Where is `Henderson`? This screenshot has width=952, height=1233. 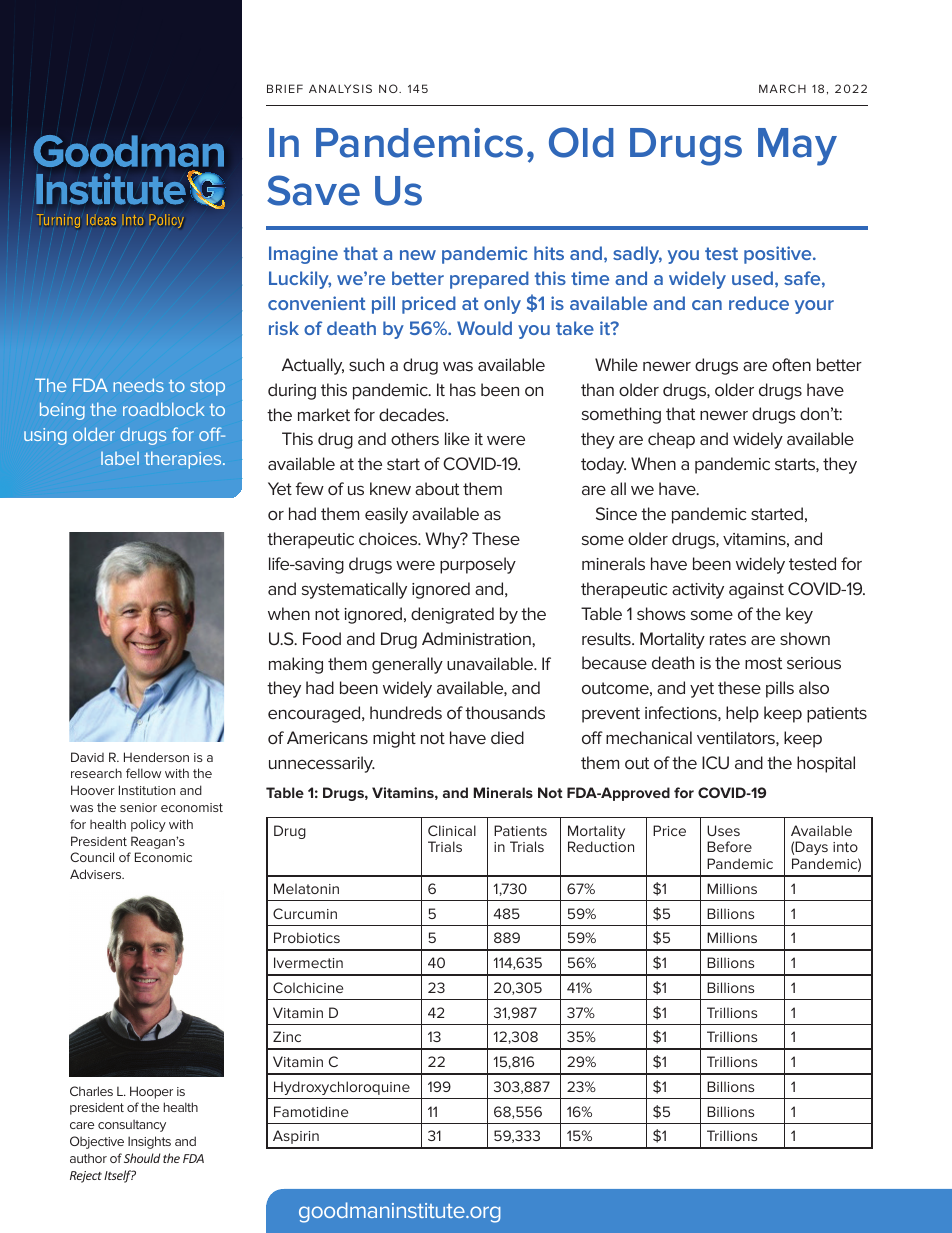 Henderson is located at coordinates (156, 757).
